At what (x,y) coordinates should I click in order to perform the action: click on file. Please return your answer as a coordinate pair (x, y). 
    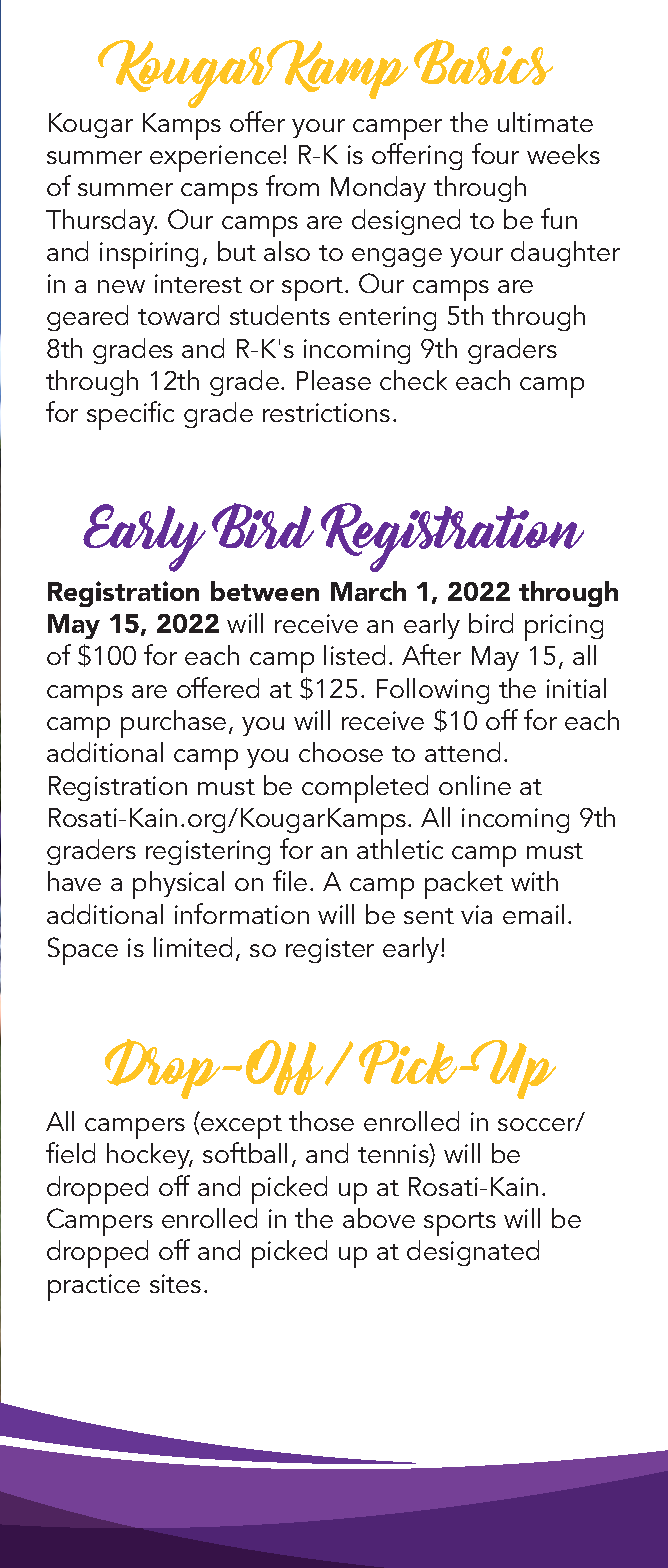
    Looking at the image, I should click on (290, 880).
